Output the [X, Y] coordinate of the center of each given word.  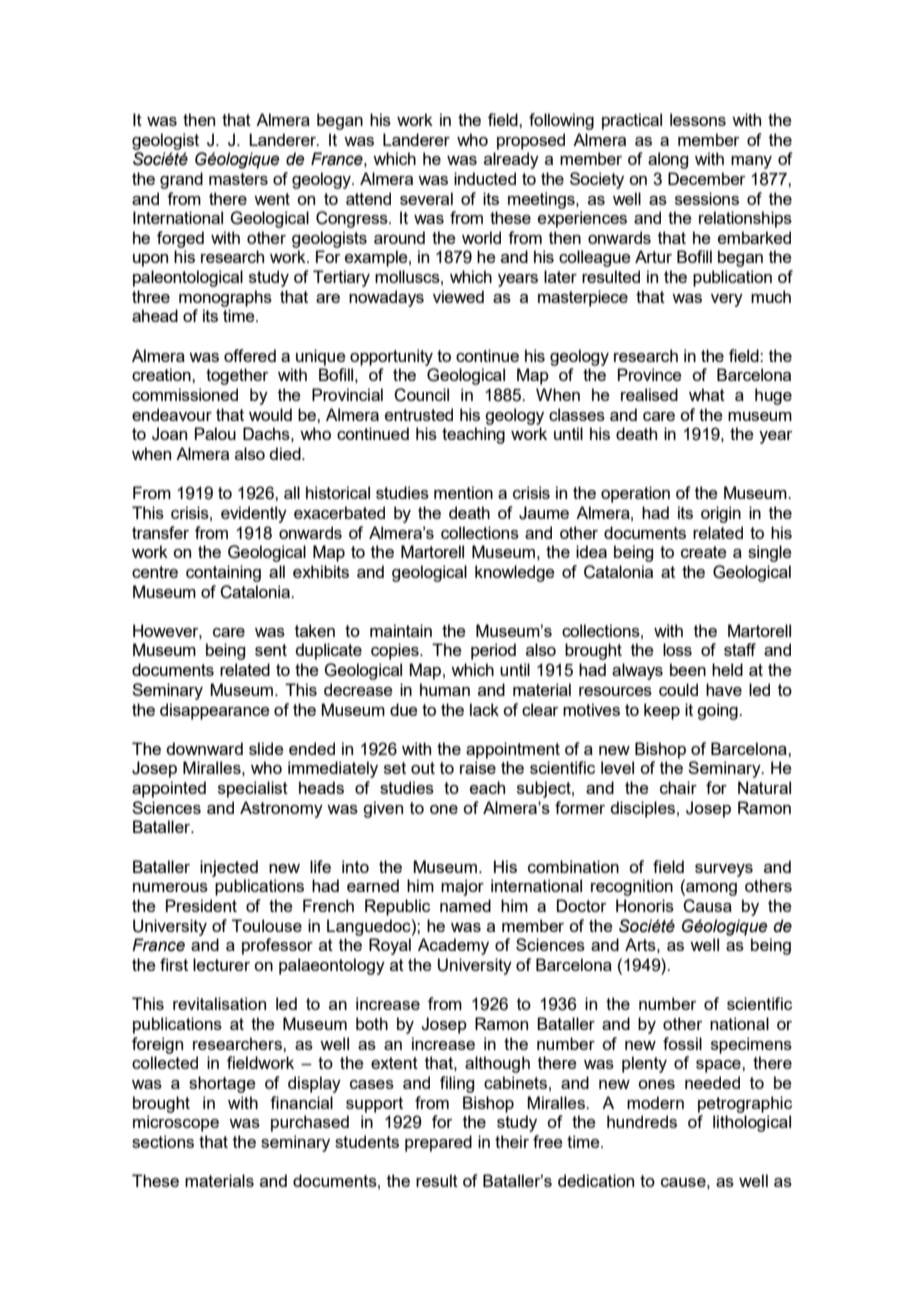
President [201, 905]
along [668, 160]
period [493, 651]
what [707, 394]
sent [271, 650]
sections [163, 1141]
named [465, 905]
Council [421, 395]
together [237, 376]
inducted [485, 178]
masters [238, 179]
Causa [707, 906]
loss [677, 649]
